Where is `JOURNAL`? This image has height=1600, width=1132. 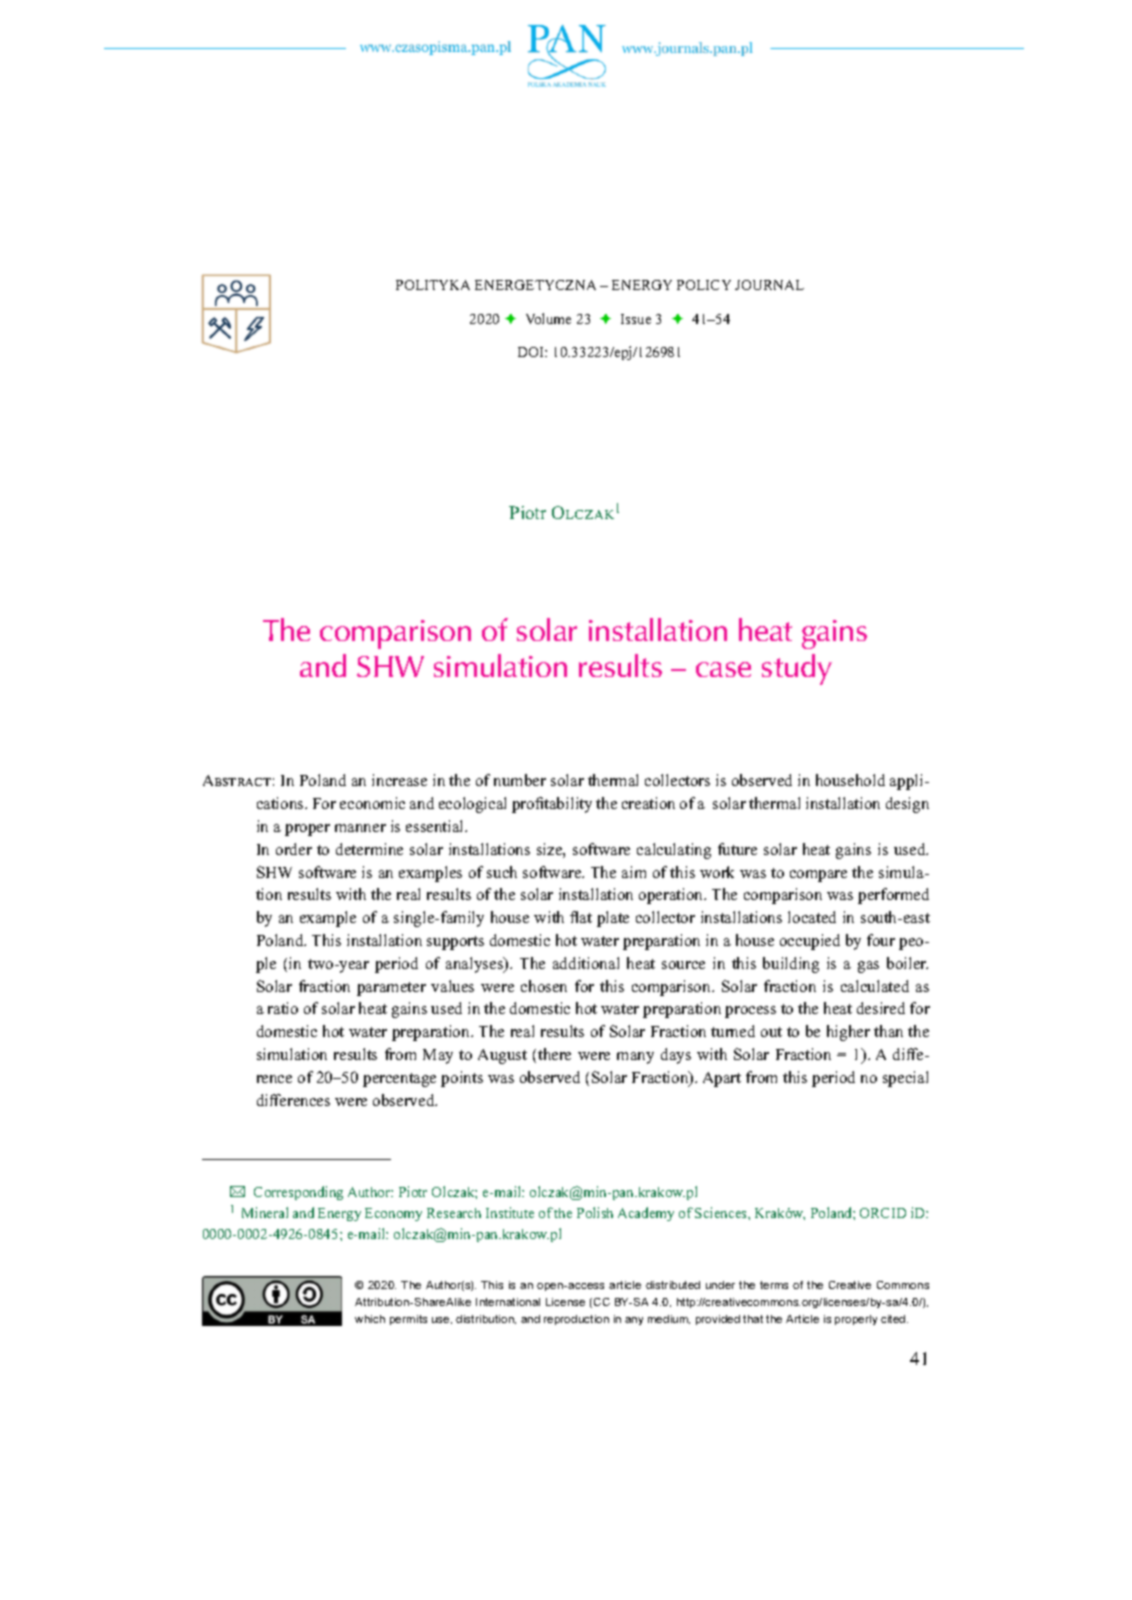 JOURNAL is located at coordinates (769, 285).
